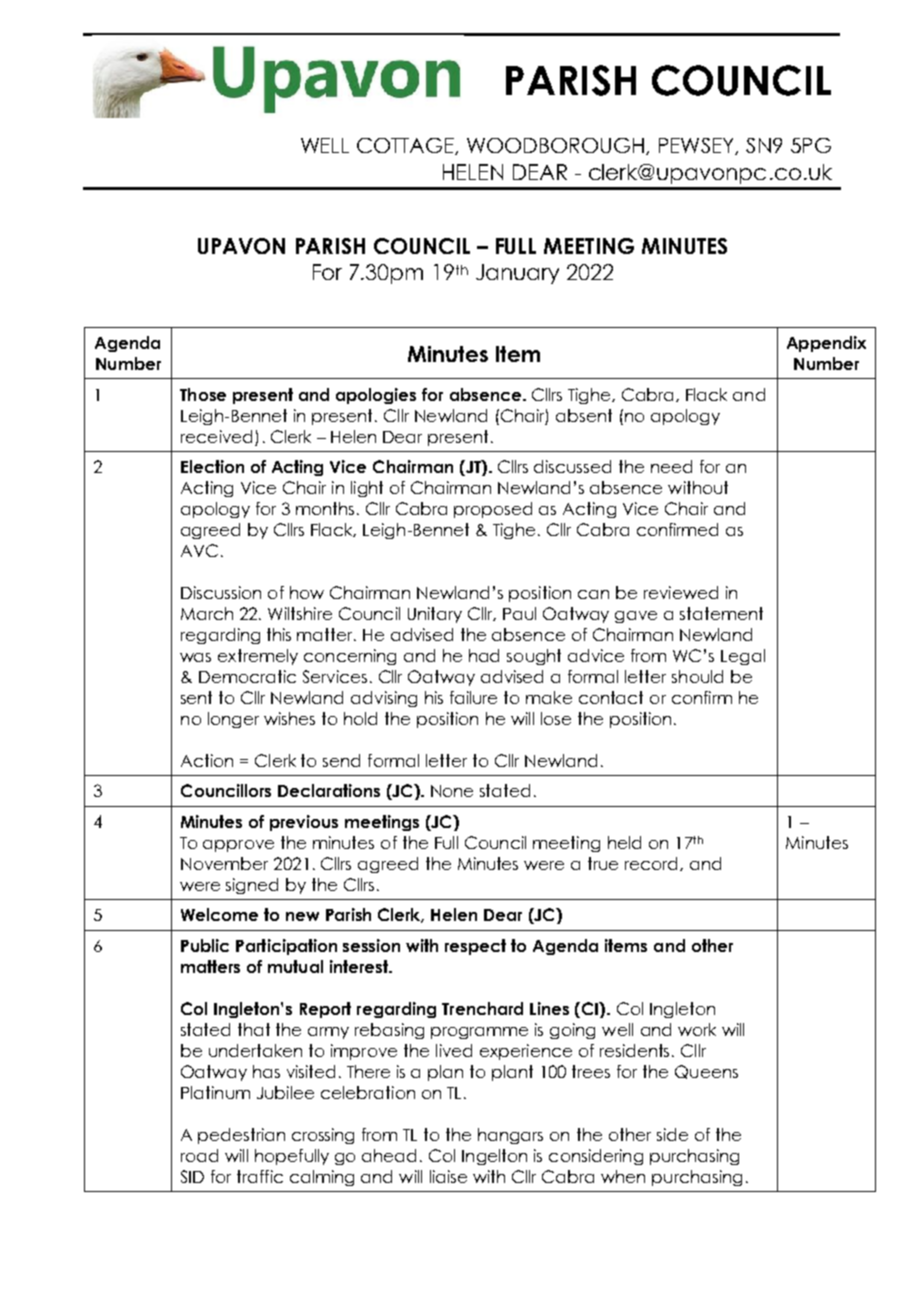 Image resolution: width=924 pixels, height=1308 pixels. Describe the element at coordinates (556, 718) in the image. I see `lose` at that location.
